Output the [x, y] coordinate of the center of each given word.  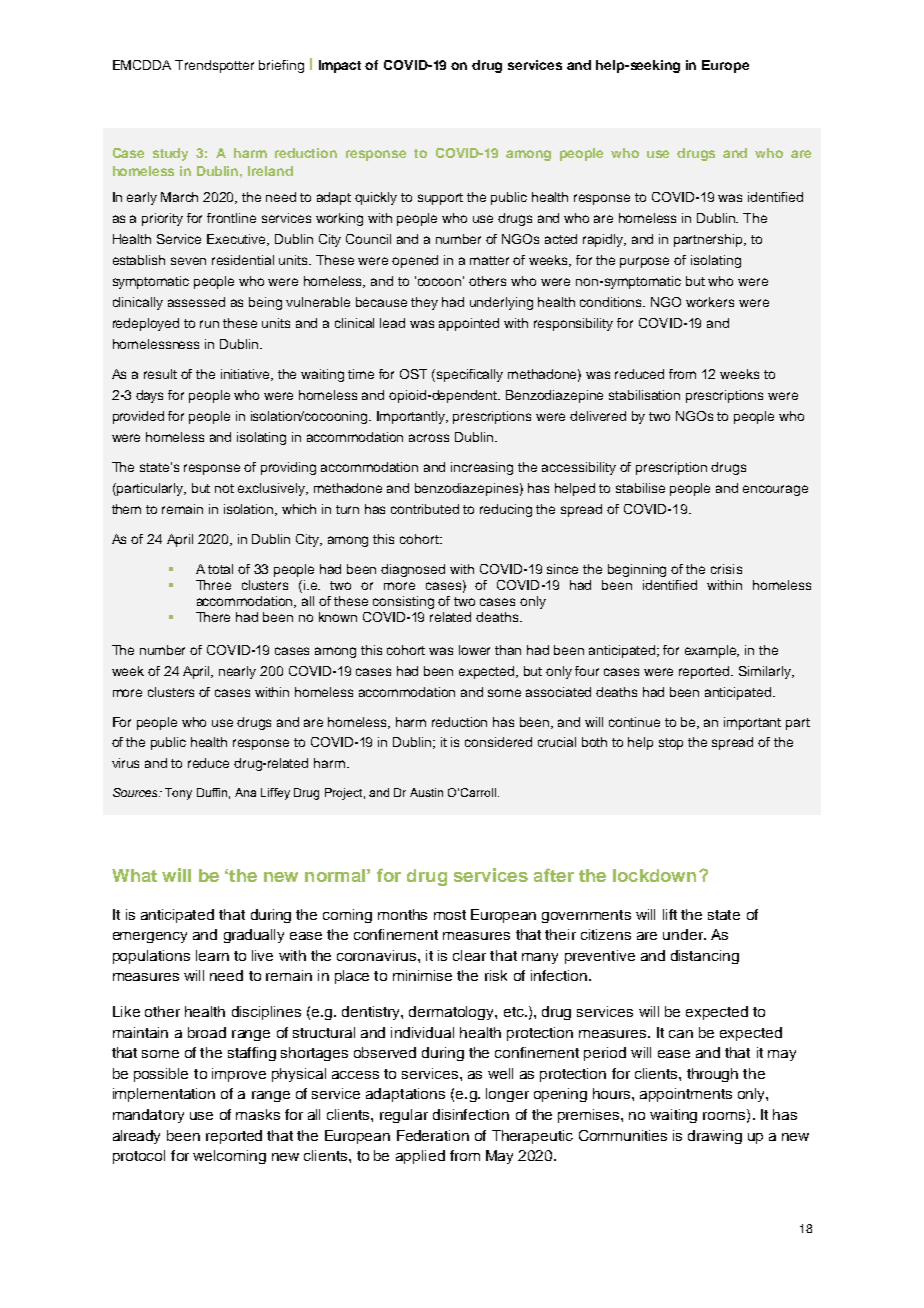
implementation [164, 1095]
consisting [403, 602]
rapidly [604, 240]
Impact [340, 66]
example [712, 651]
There [213, 617]
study [170, 154]
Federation [433, 1135]
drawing [715, 1137]
